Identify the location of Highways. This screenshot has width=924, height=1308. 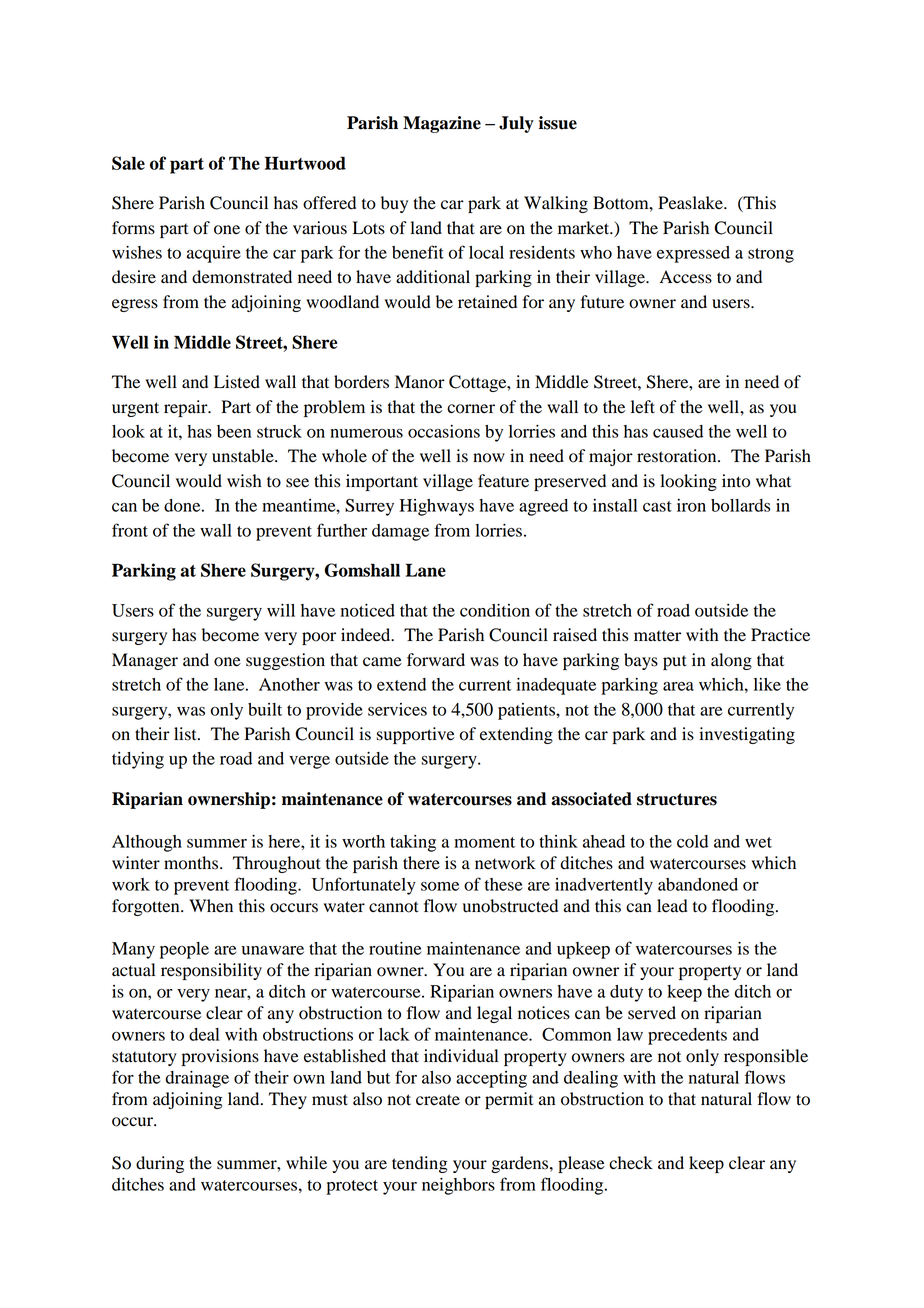
(437, 507).
